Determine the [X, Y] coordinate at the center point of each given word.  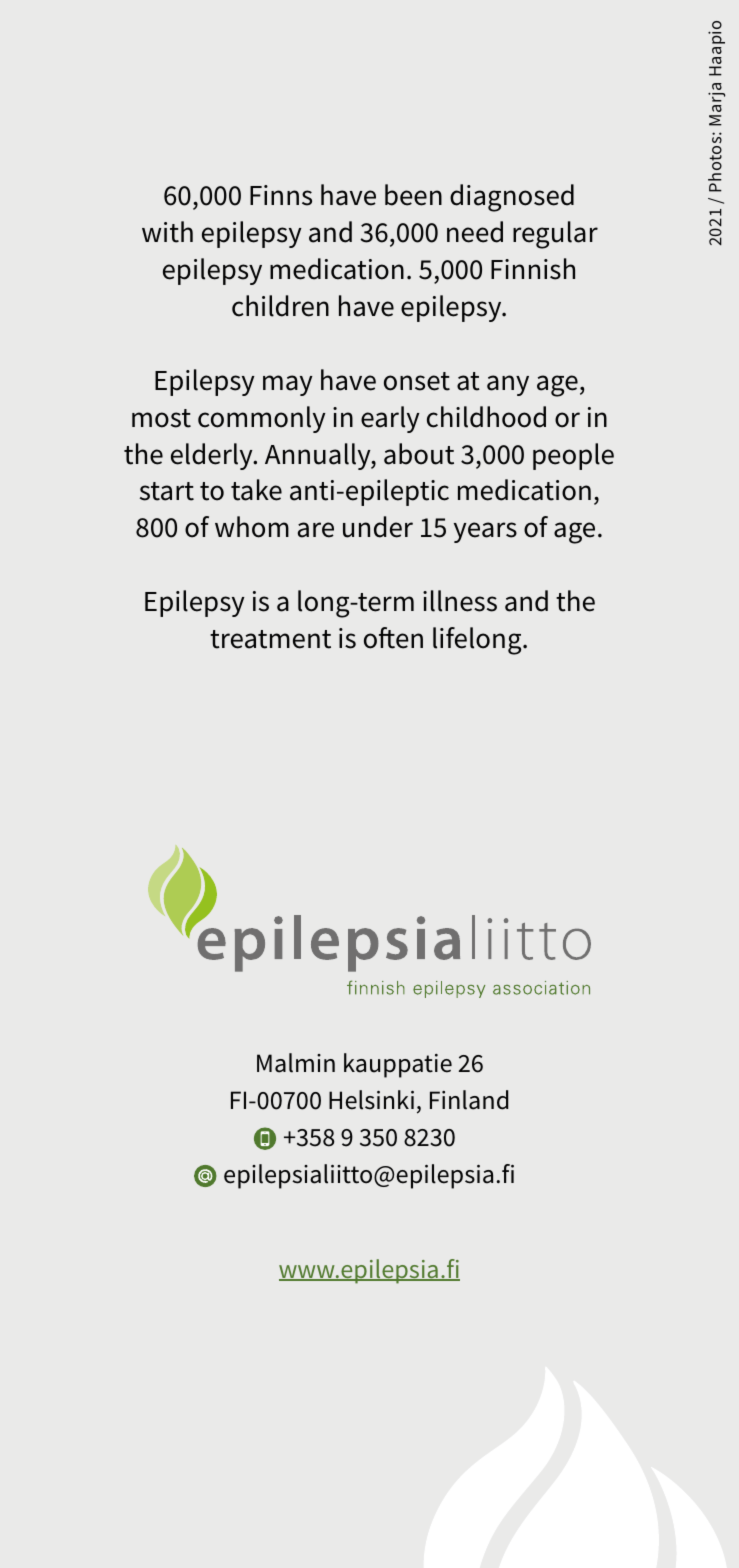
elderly [213, 456]
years [485, 532]
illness [460, 601]
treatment [270, 639]
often [393, 638]
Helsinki [371, 1100]
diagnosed [512, 198]
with [167, 232]
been [413, 195]
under [378, 527]
